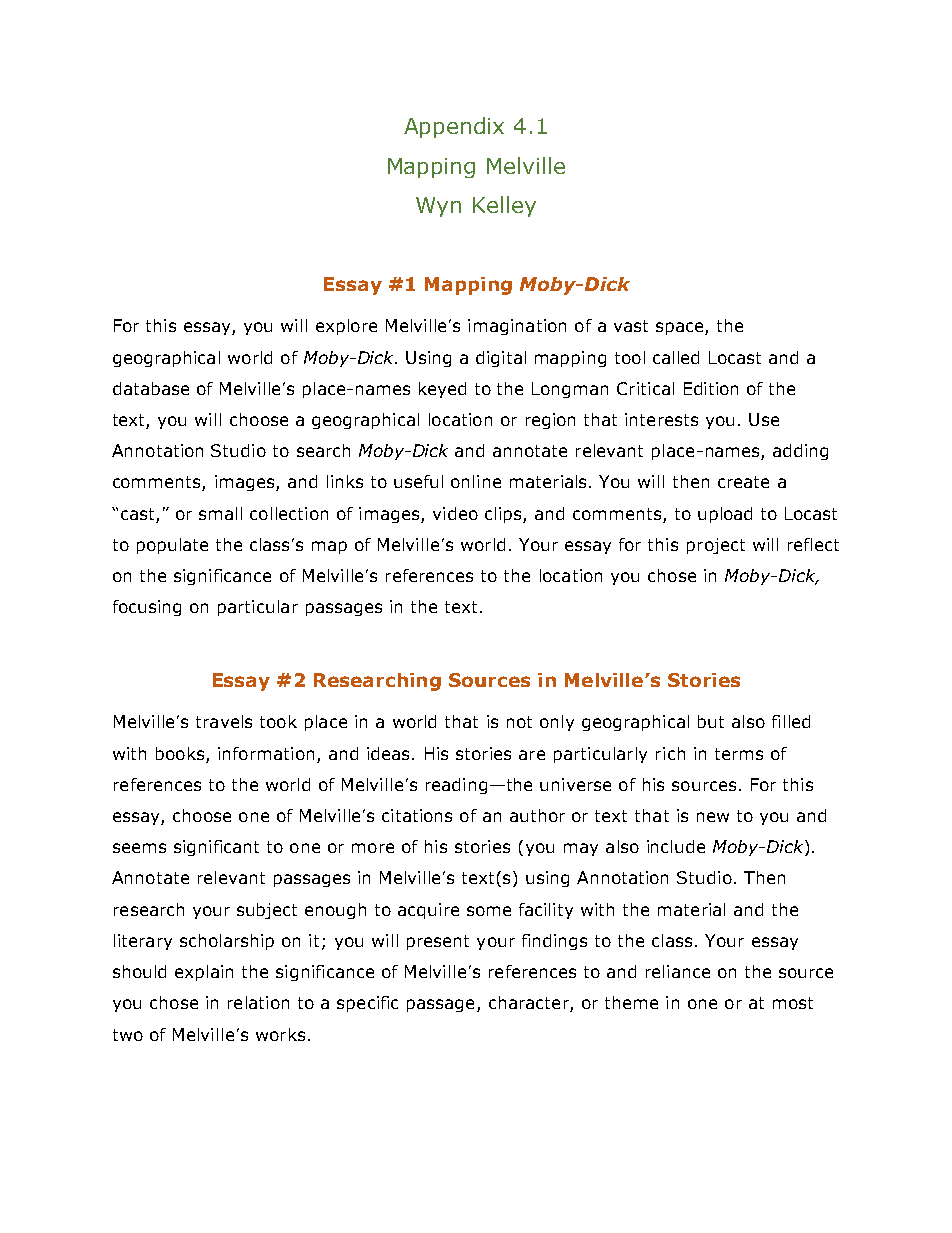 The height and width of the page is (1233, 952). I want to click on but, so click(711, 721).
